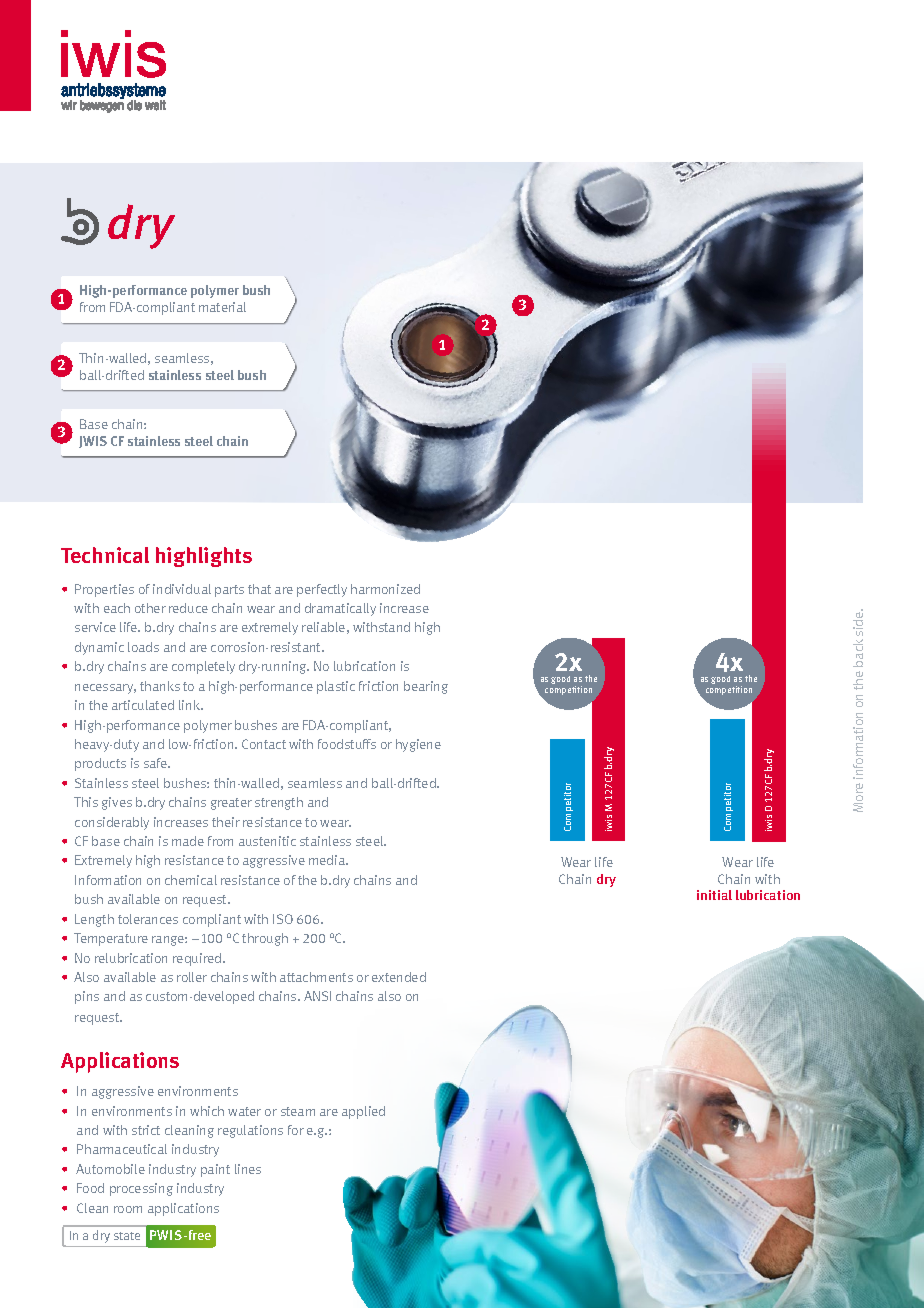  I want to click on processing, so click(141, 1189).
